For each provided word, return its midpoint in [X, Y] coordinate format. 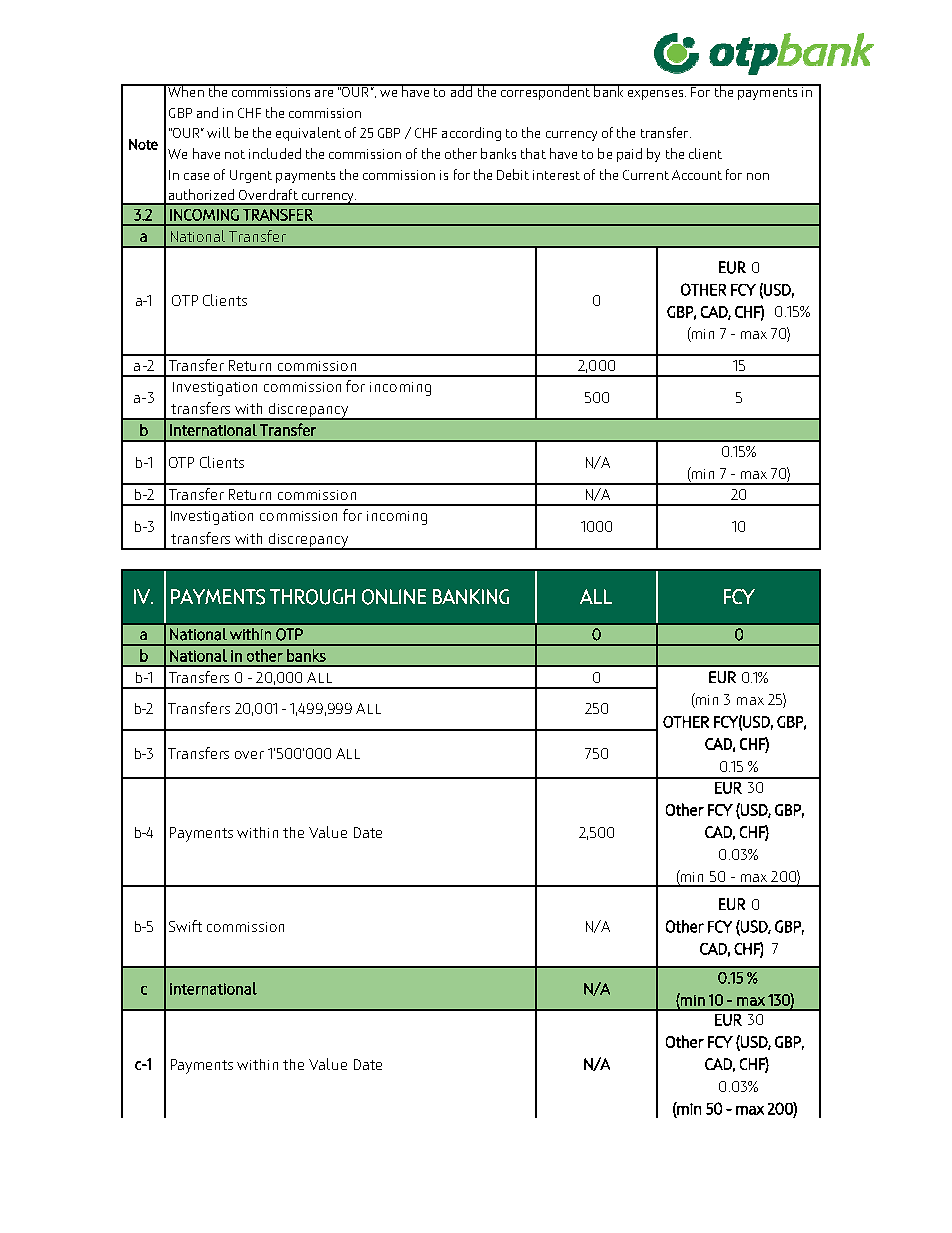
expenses [657, 95]
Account [697, 175]
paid [629, 155]
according [471, 134]
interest [556, 175]
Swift [185, 926]
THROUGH [312, 597]
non [758, 176]
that [533, 153]
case [196, 176]
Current [646, 175]
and [207, 112]
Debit [513, 174]
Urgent [251, 176]
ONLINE [394, 597]
